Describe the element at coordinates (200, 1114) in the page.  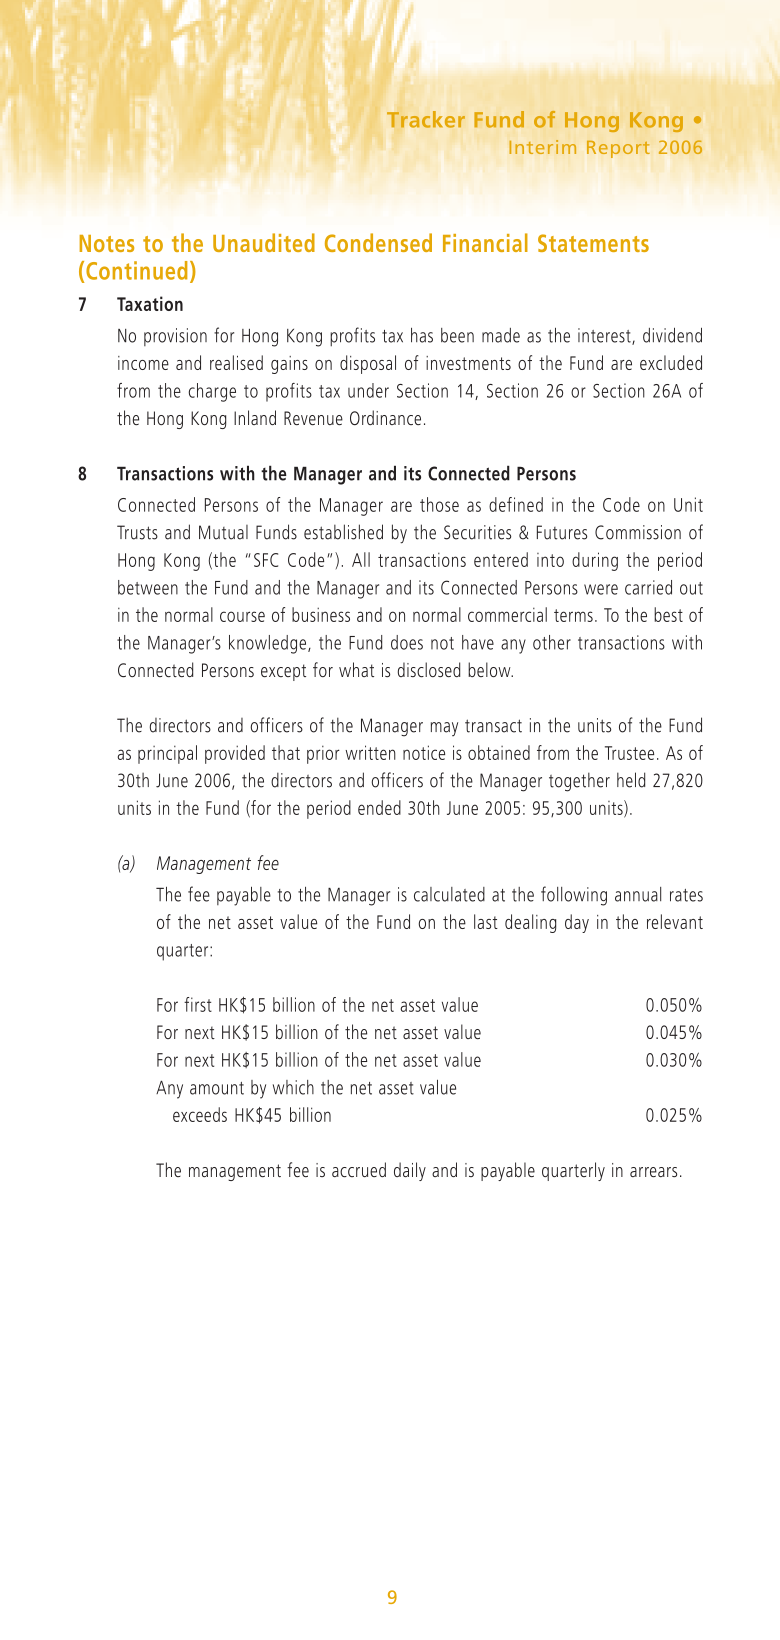
I see `exceeds` at that location.
